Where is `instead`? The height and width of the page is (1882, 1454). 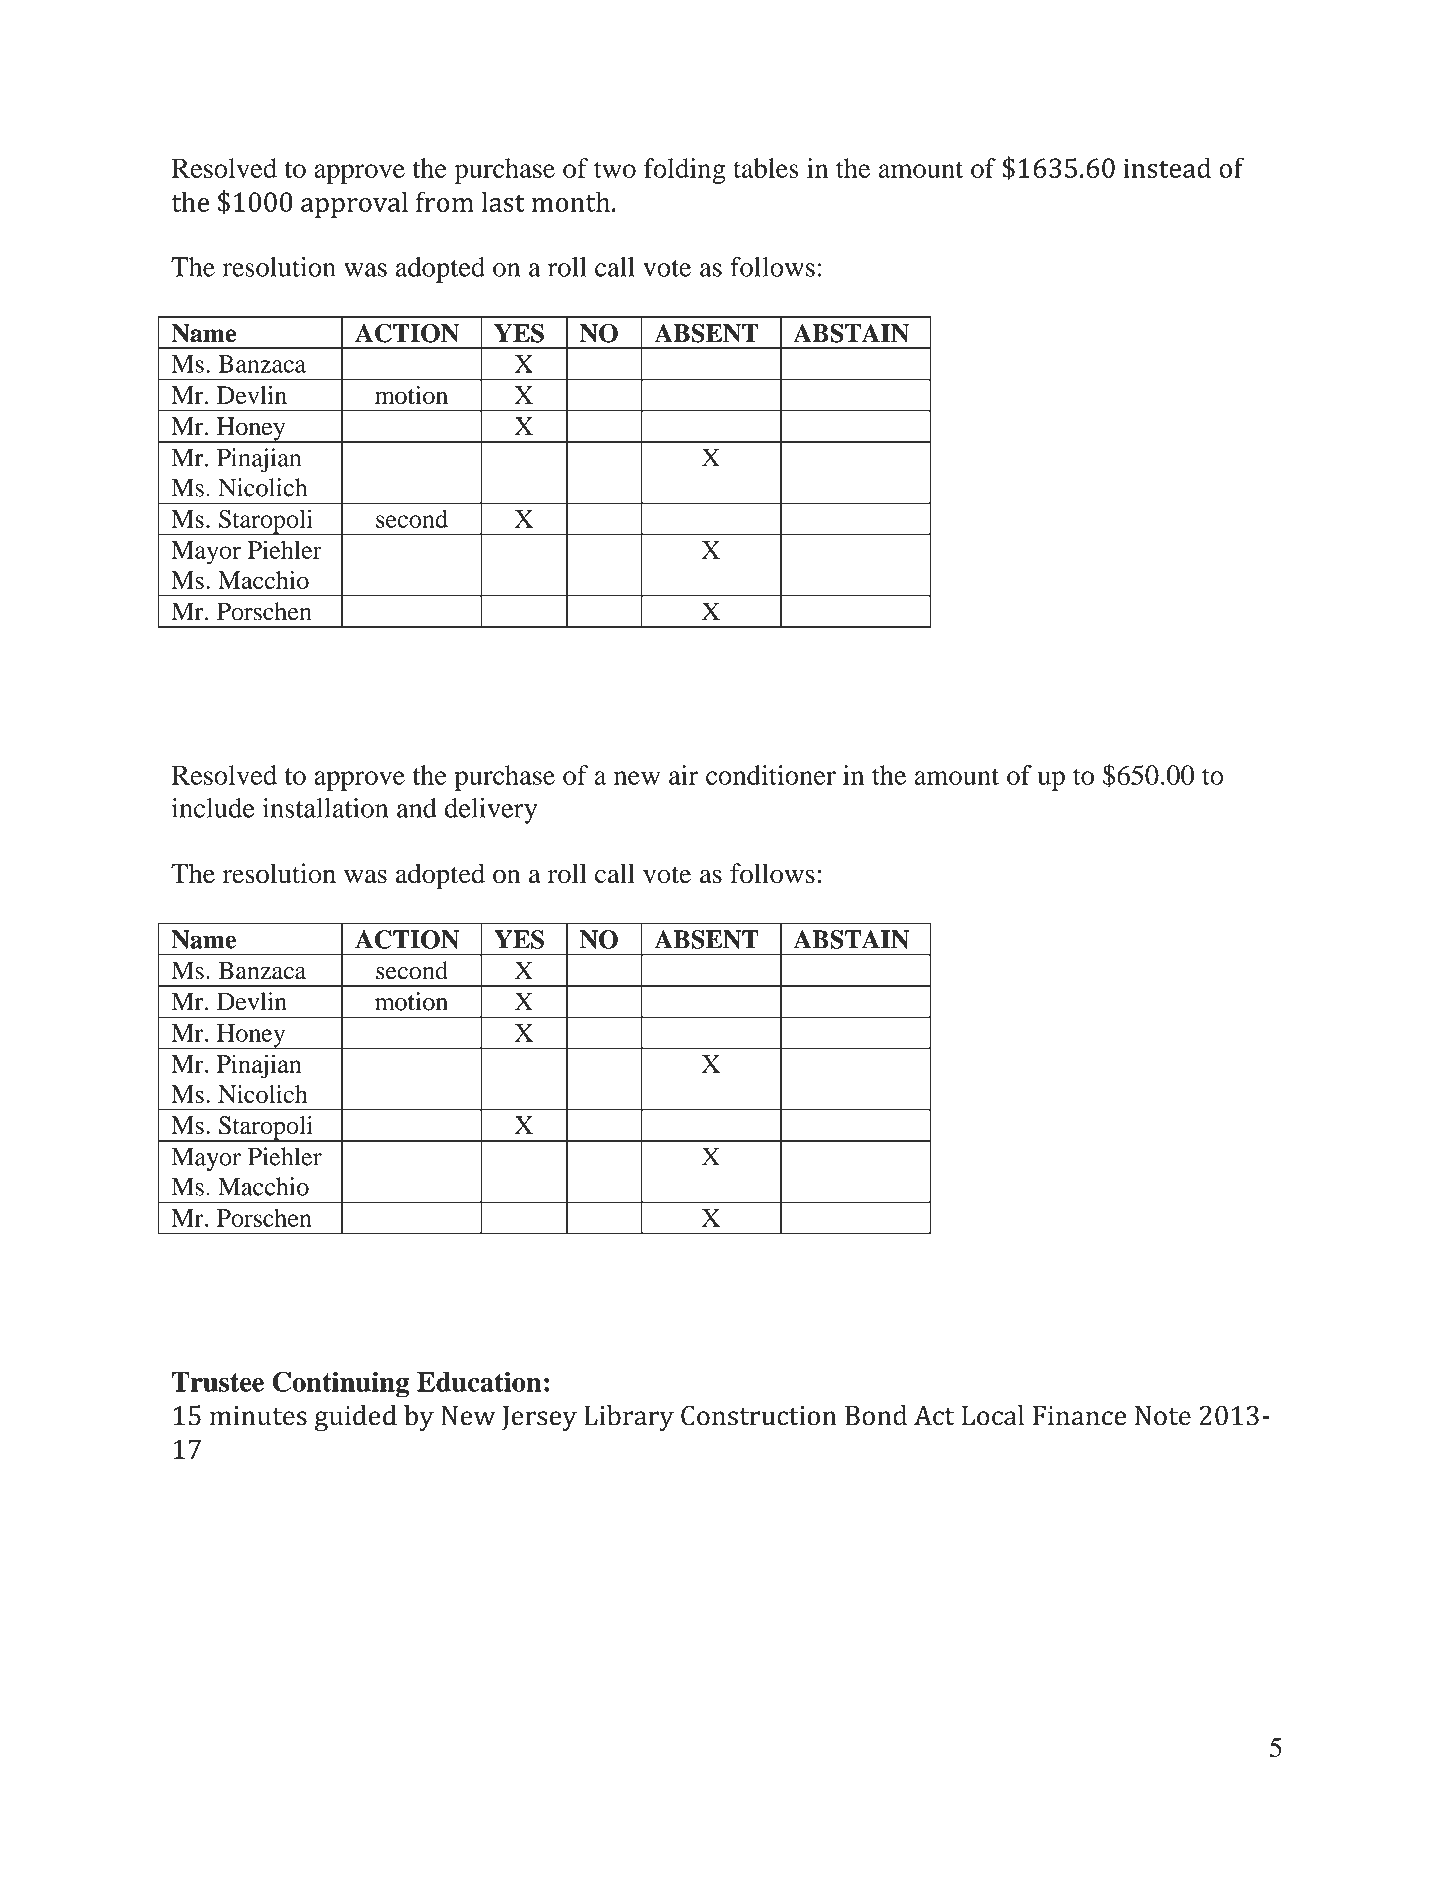 instead is located at coordinates (1167, 167).
